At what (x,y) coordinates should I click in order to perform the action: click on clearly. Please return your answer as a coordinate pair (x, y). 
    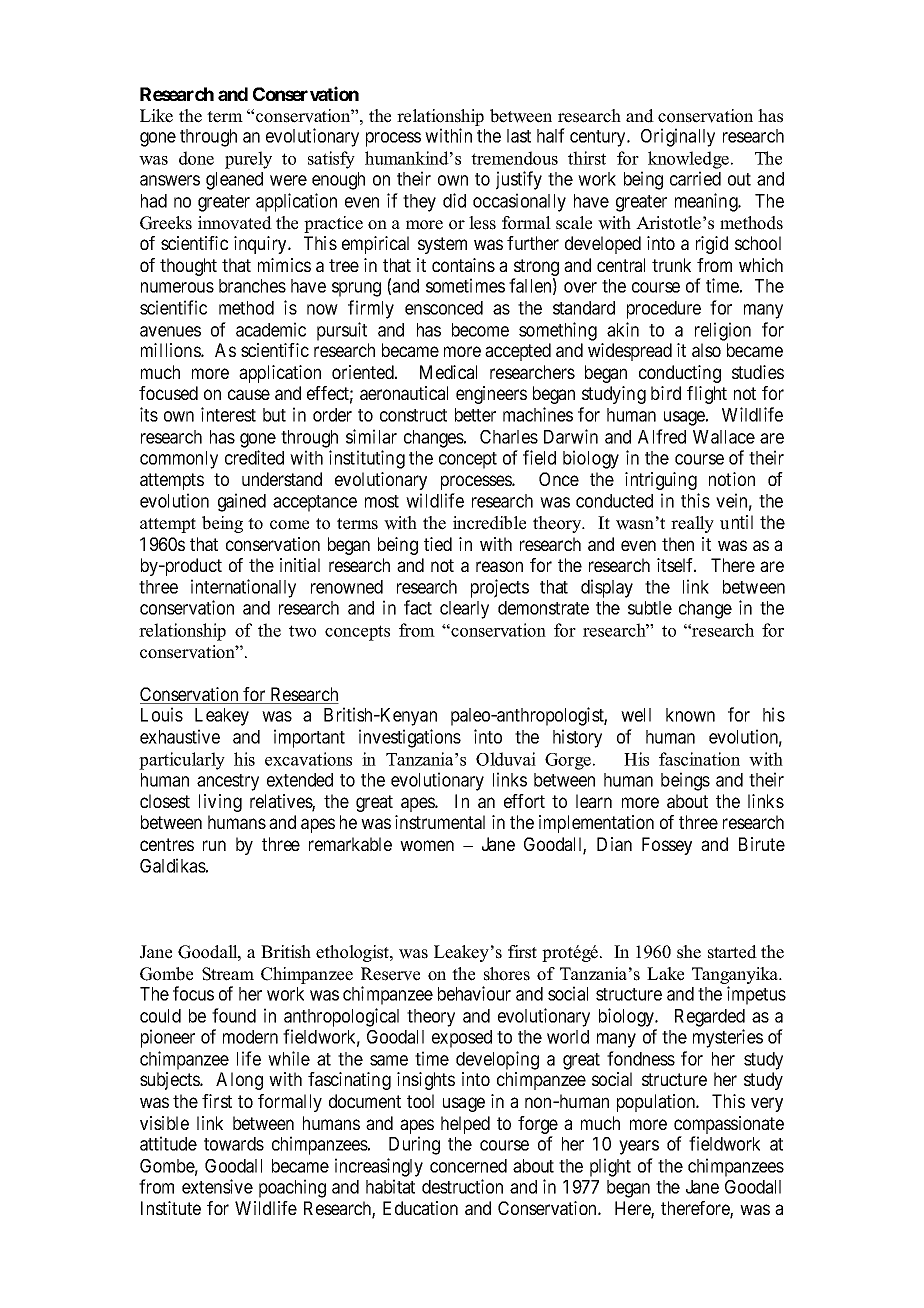
    Looking at the image, I should click on (464, 610).
